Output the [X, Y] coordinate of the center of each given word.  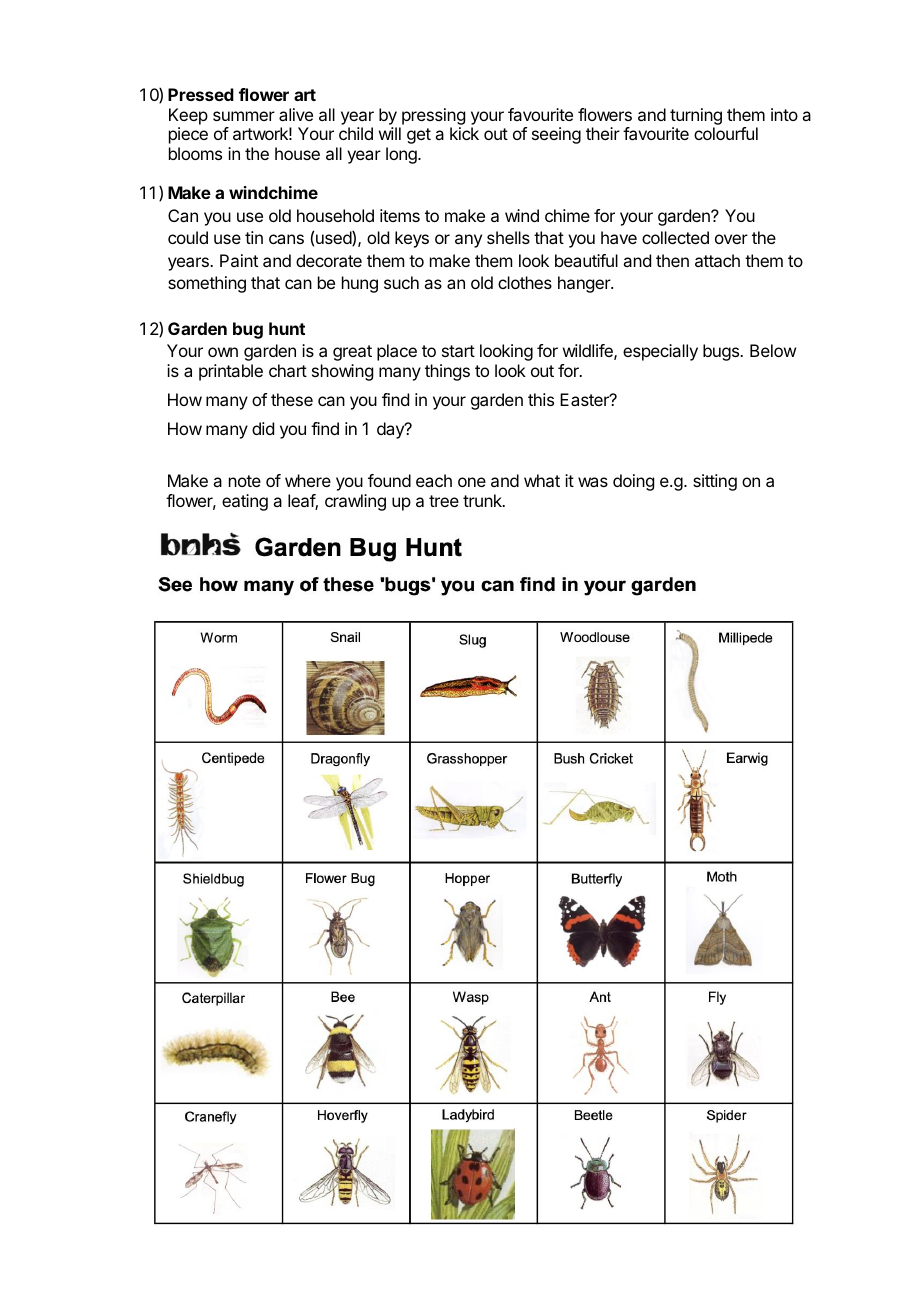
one [472, 482]
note [245, 481]
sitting [715, 482]
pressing [433, 116]
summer [244, 116]
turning [696, 116]
